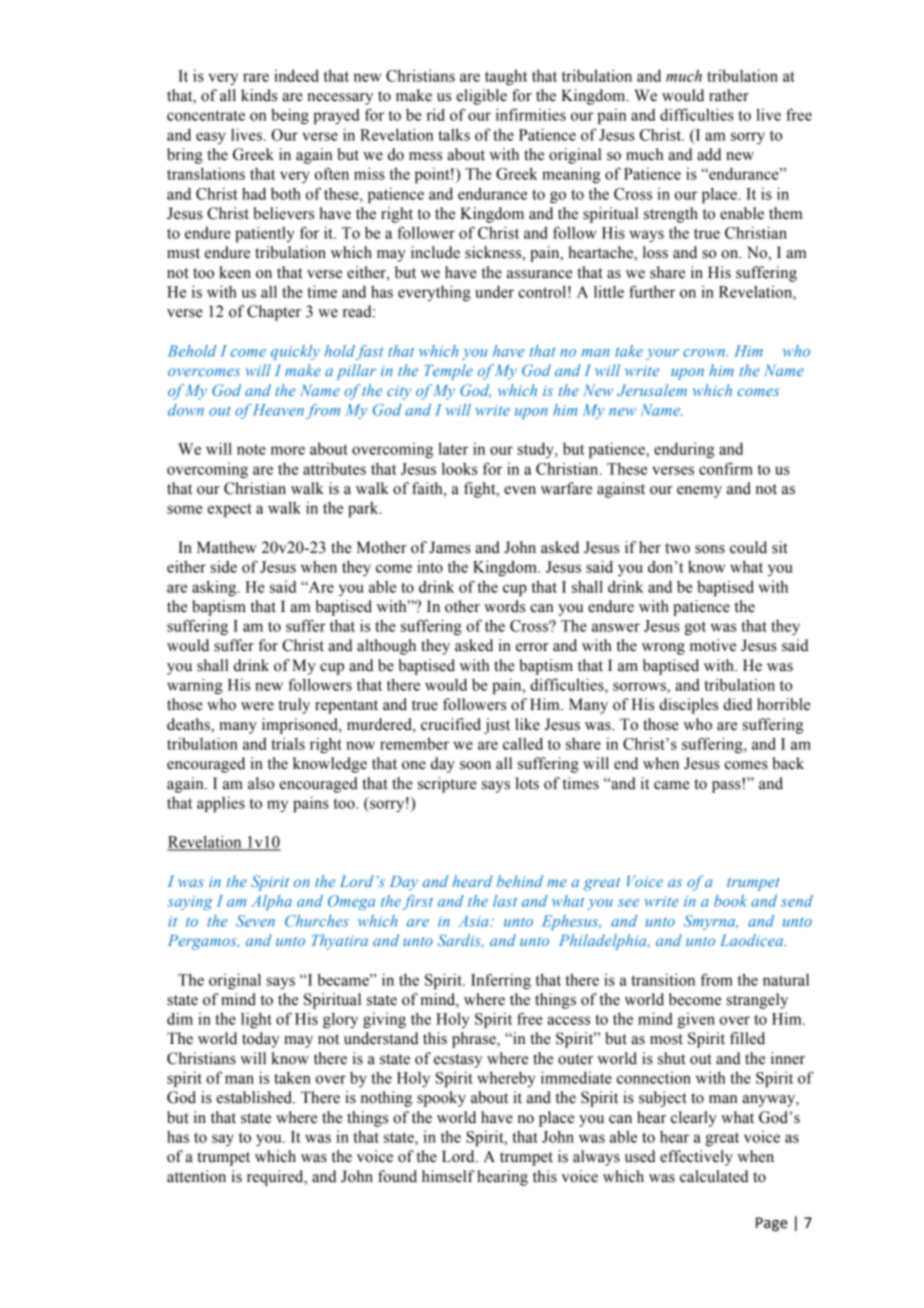  What do you see at coordinates (730, 901) in the document?
I see `book` at bounding box center [730, 901].
